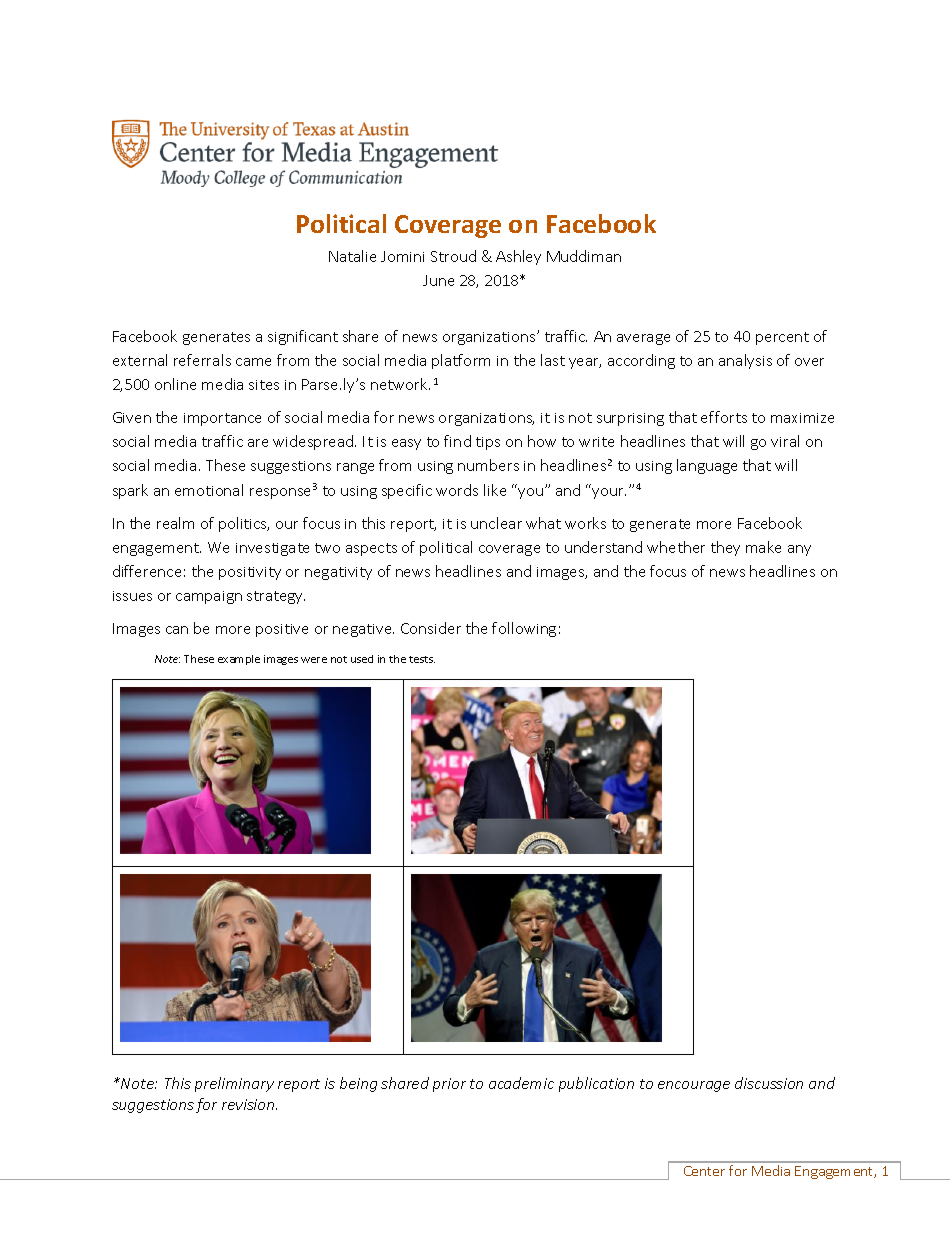 The width and height of the screenshot is (952, 1233). I want to click on revision, so click(249, 1104).
